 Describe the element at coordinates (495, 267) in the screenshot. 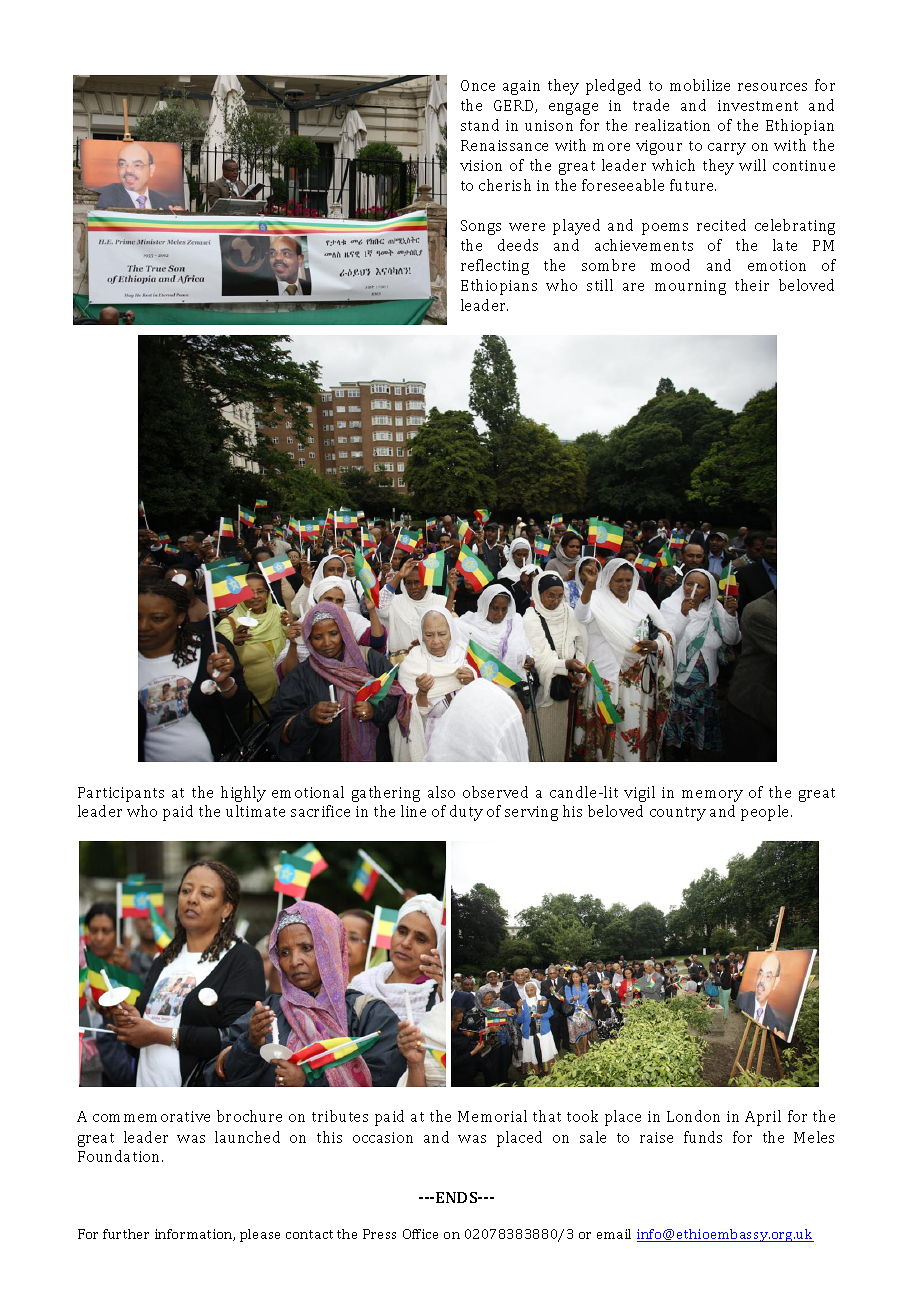

I see `reflecting` at that location.
